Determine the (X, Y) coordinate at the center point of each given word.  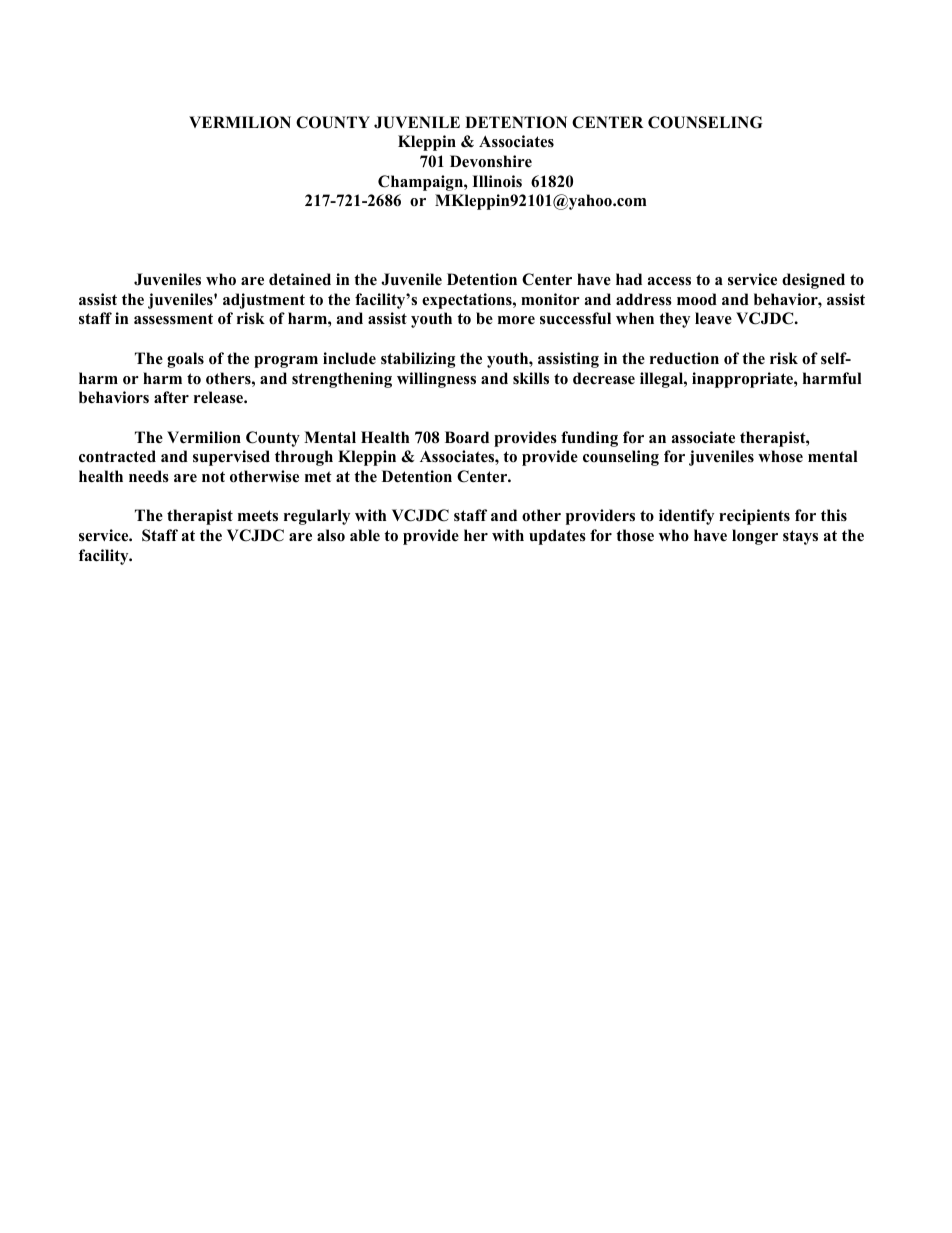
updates (557, 537)
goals (185, 360)
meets (258, 516)
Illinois (497, 181)
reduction (684, 358)
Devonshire (491, 161)
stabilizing (418, 360)
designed (813, 281)
